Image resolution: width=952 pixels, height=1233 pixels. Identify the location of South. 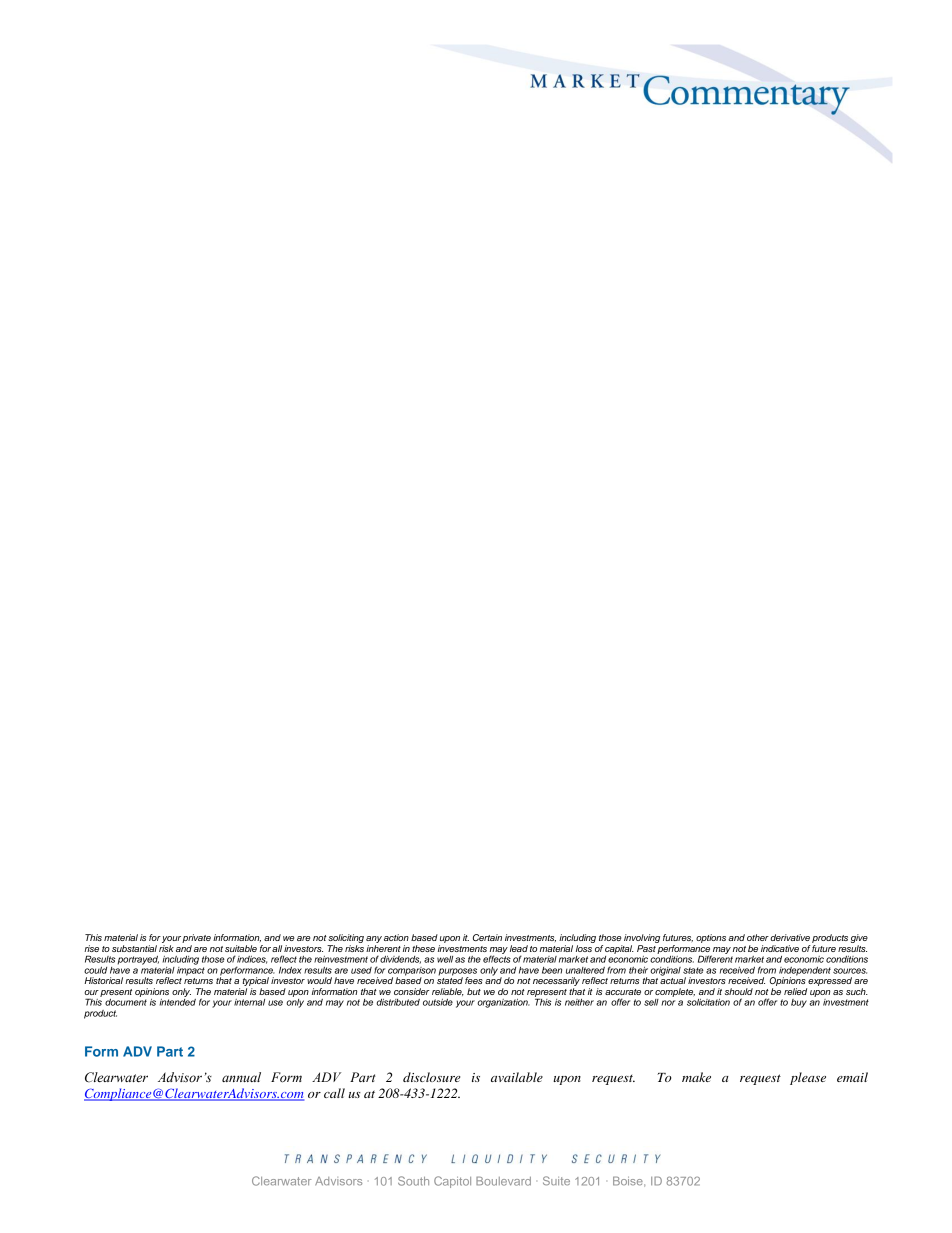
(413, 1181).
